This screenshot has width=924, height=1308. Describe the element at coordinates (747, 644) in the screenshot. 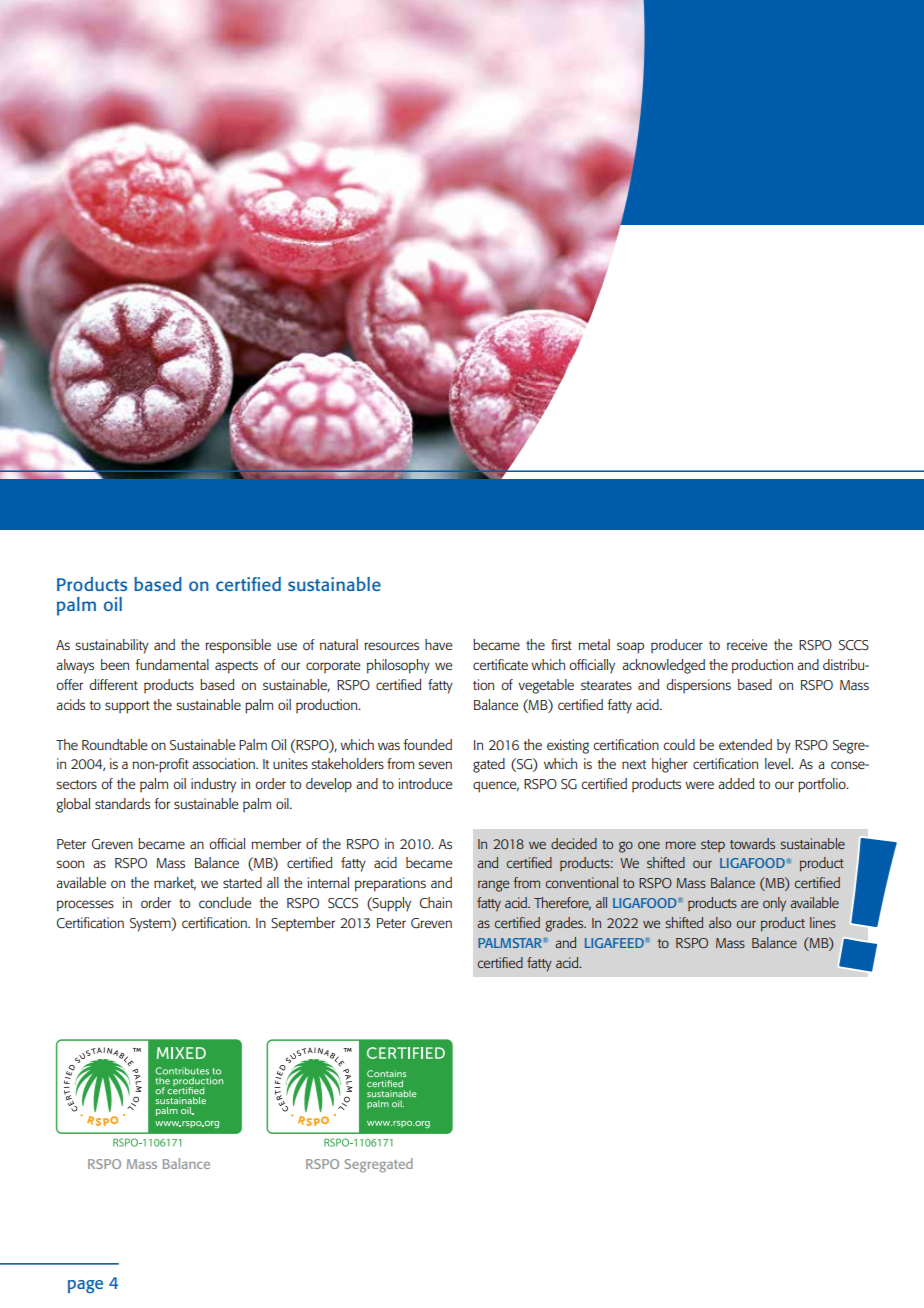

I see `receive` at that location.
